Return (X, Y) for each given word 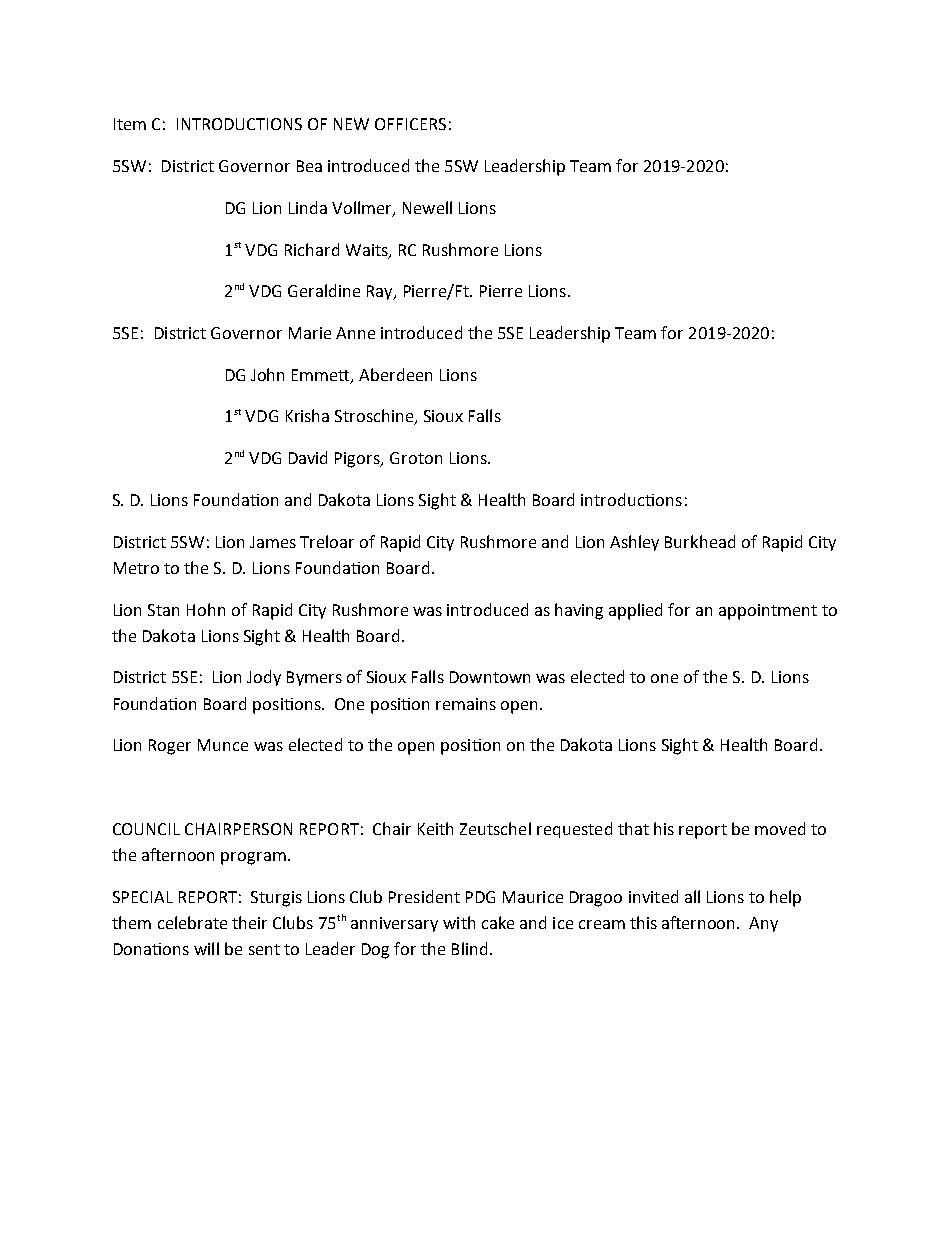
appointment (768, 612)
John (267, 374)
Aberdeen (395, 374)
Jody (264, 678)
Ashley (634, 543)
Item (130, 124)
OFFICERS (410, 124)
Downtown (490, 677)
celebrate (192, 922)
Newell (427, 207)
